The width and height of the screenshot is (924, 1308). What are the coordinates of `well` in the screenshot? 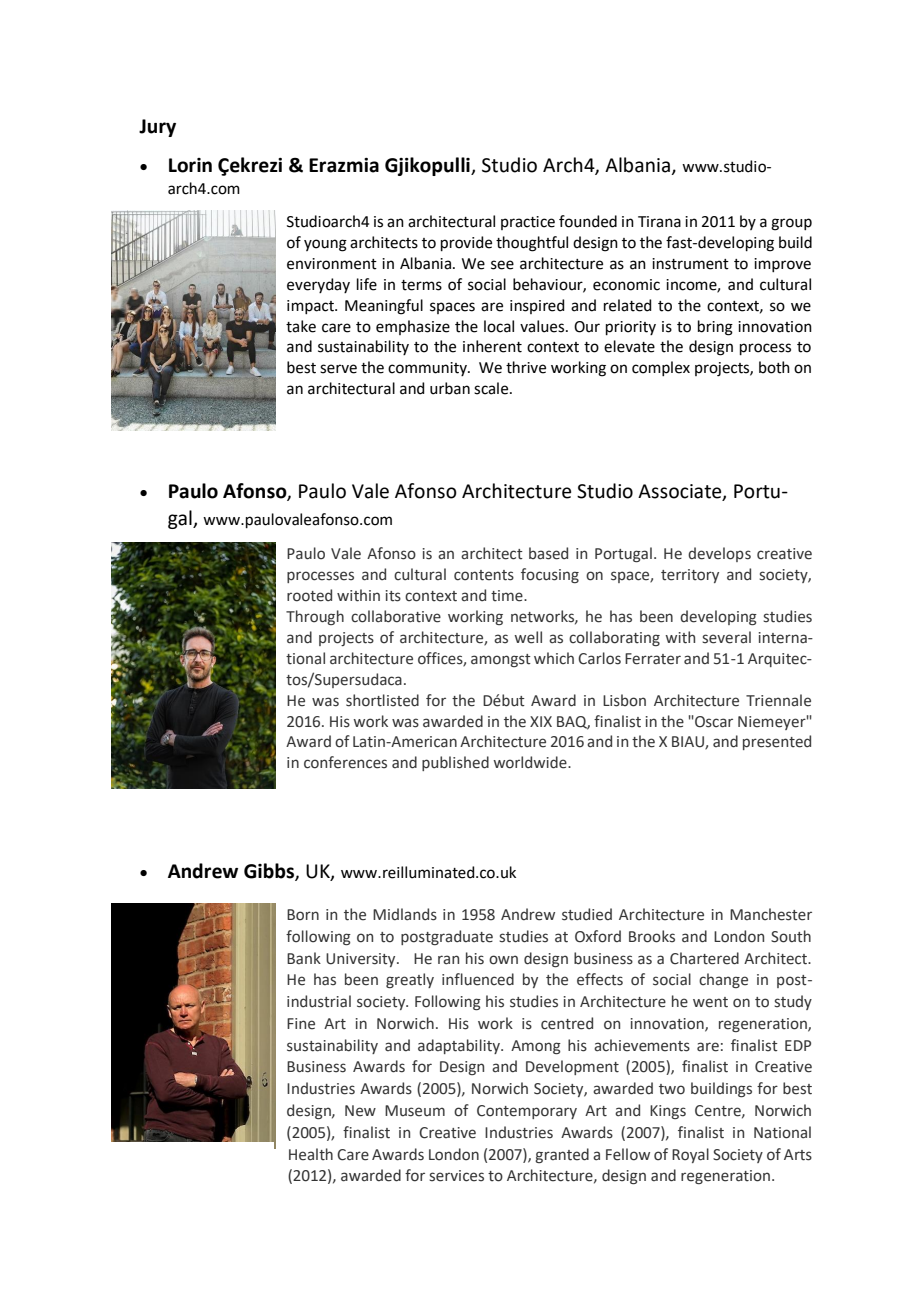 It's located at (528, 637).
